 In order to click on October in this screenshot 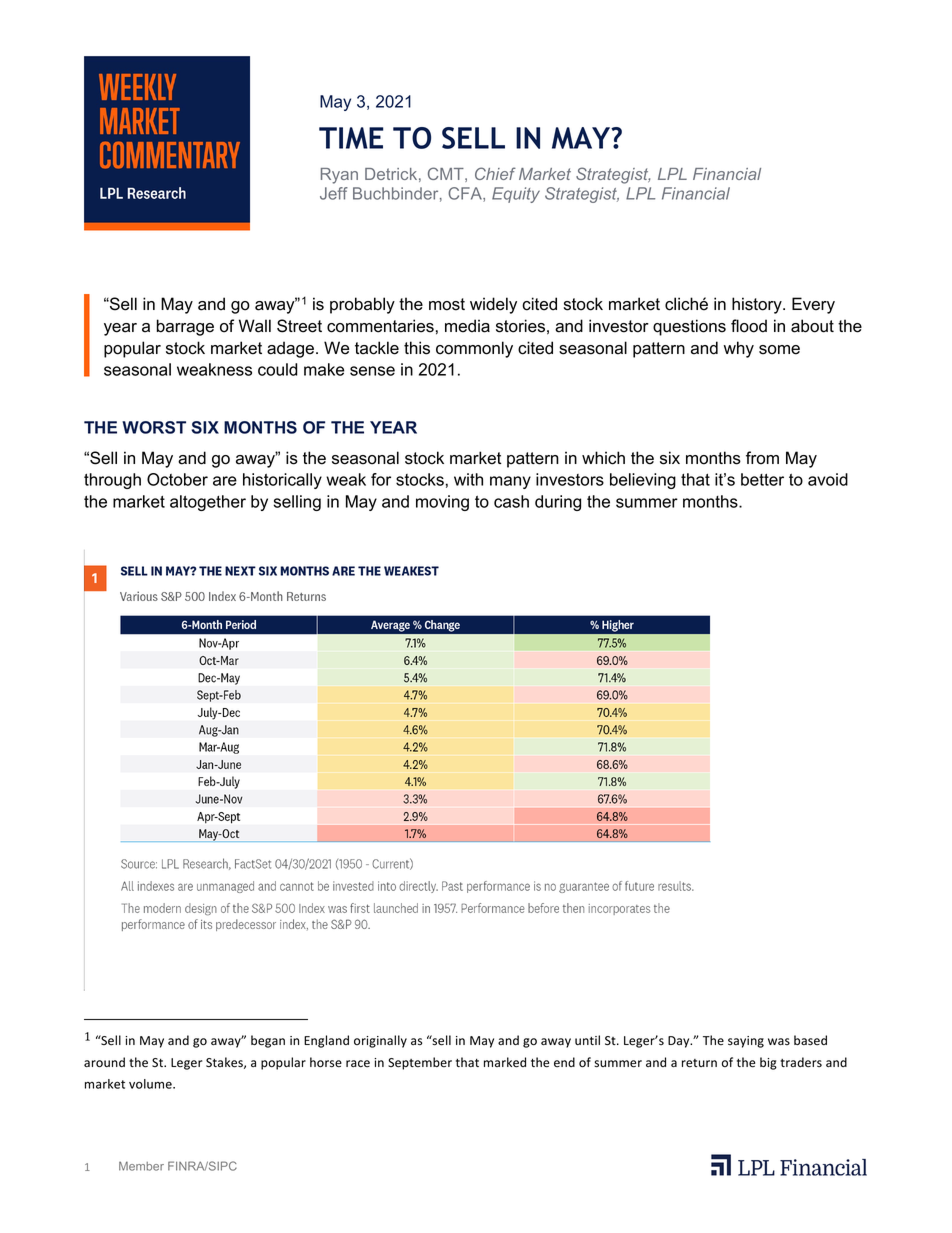, I will do `click(177, 479)`.
